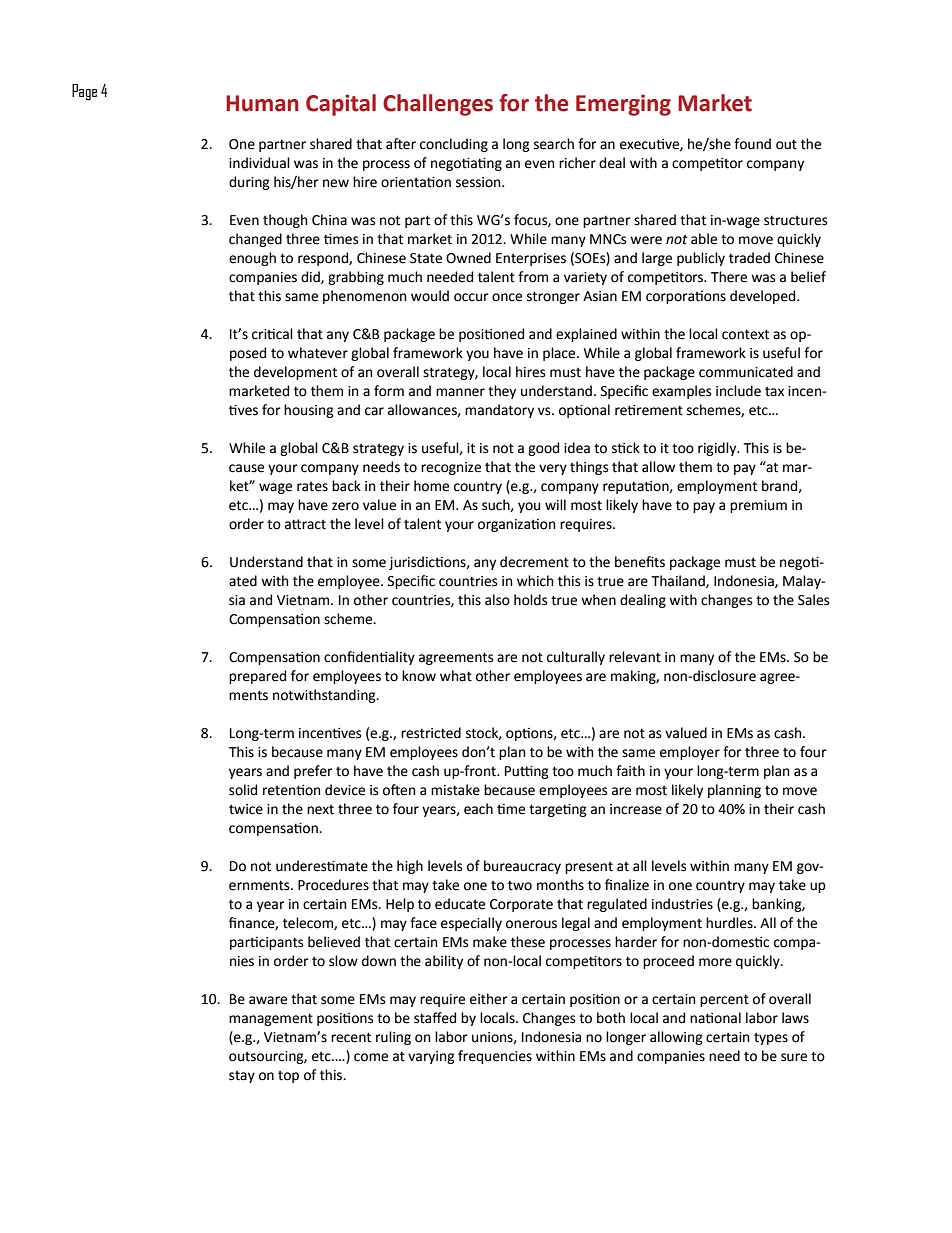  What do you see at coordinates (262, 103) in the screenshot?
I see `Human` at bounding box center [262, 103].
